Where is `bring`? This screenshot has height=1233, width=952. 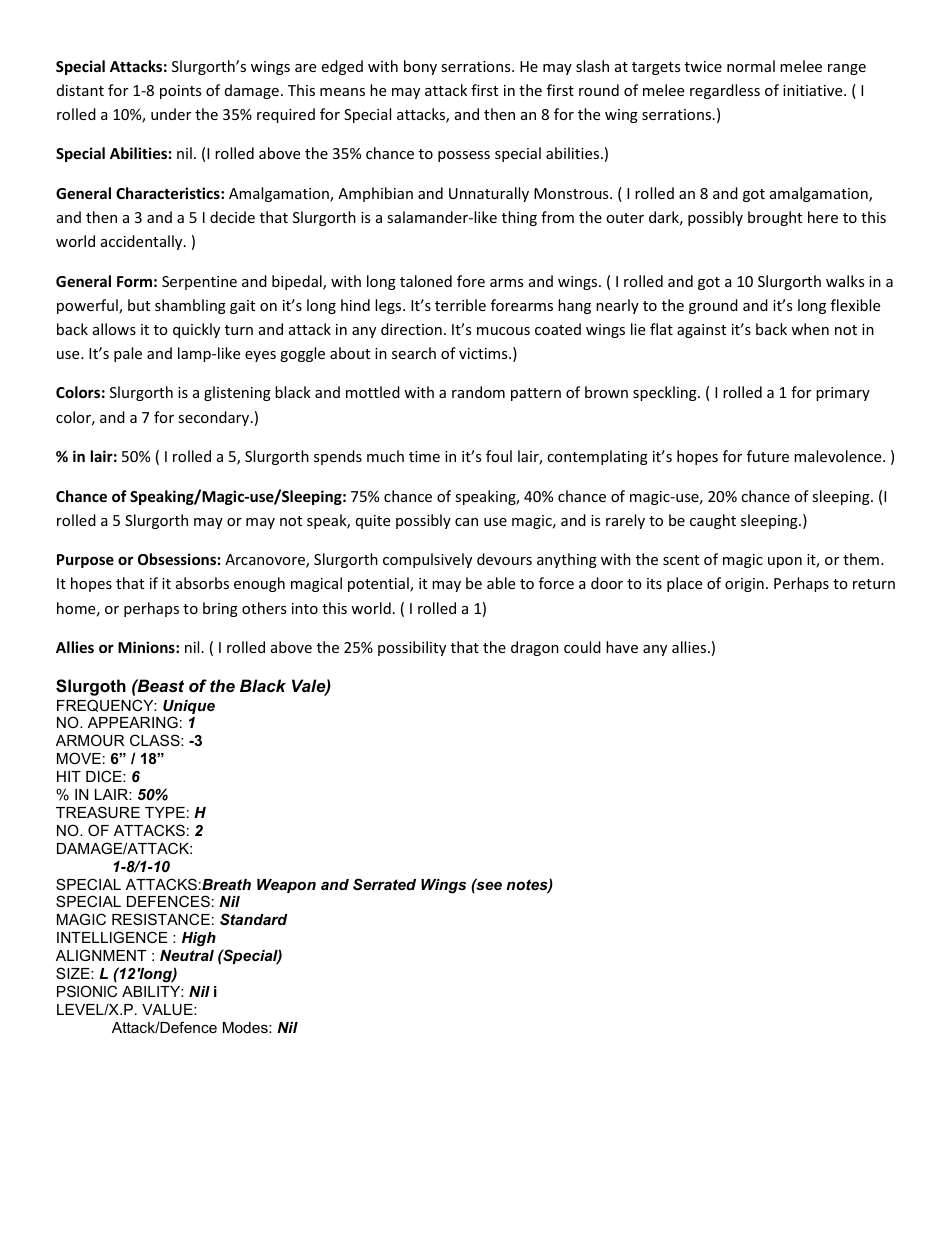 bring is located at coordinates (220, 609).
